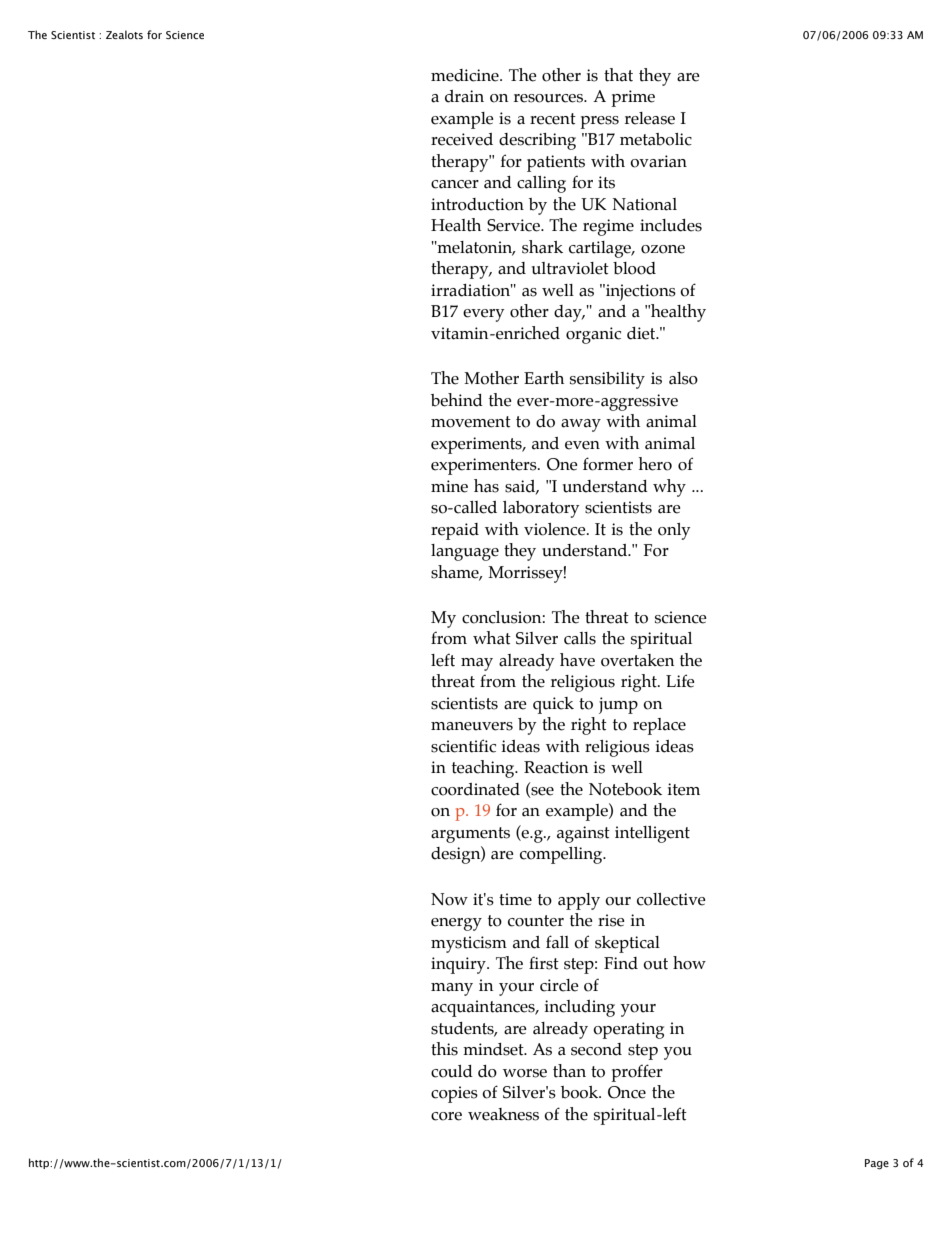  Describe the element at coordinates (683, 378) in the screenshot. I see `also` at that location.
